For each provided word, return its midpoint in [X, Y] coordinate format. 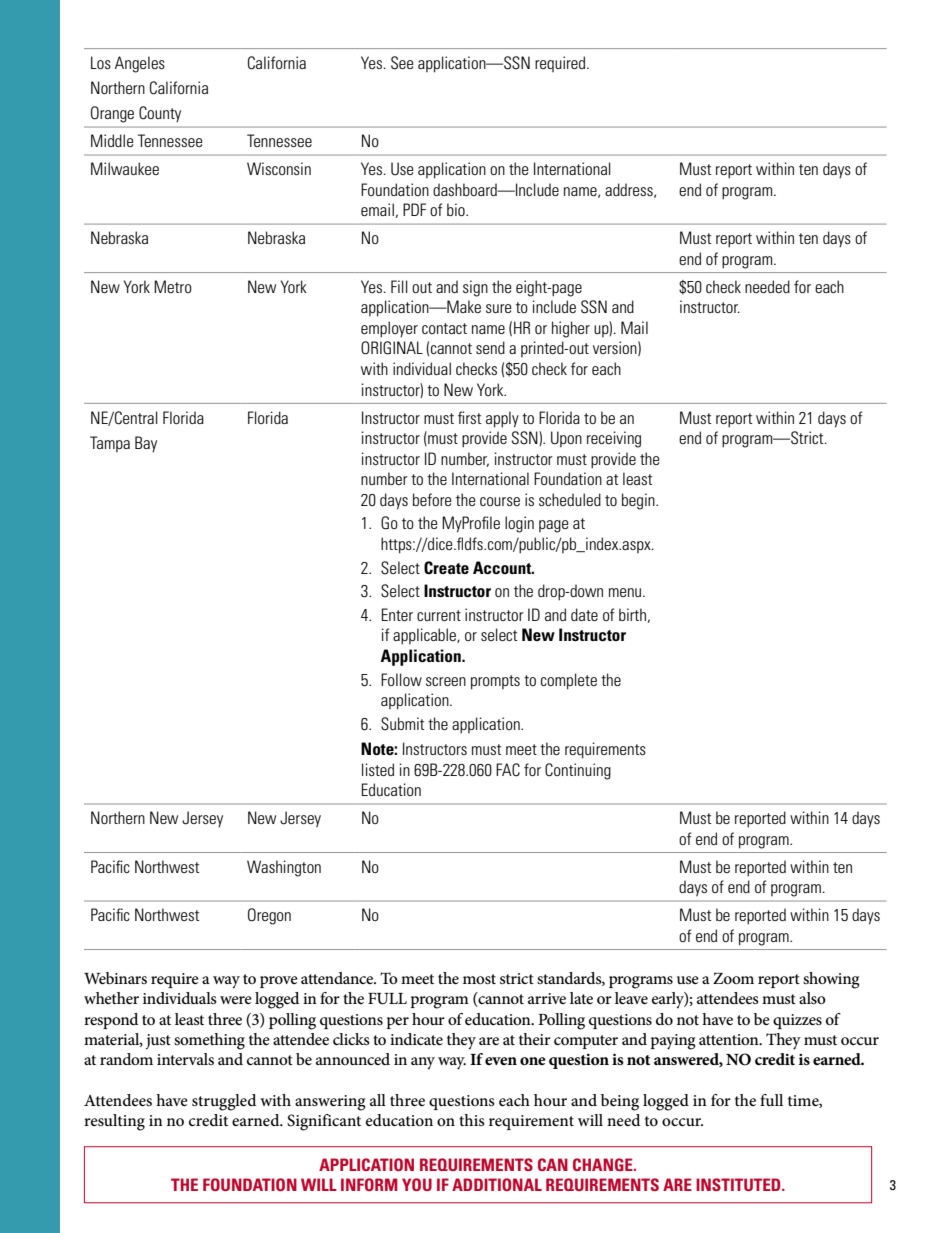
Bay [146, 444]
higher [571, 329]
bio [457, 209]
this [472, 1120]
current [439, 615]
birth [632, 614]
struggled [224, 1102]
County [160, 114]
